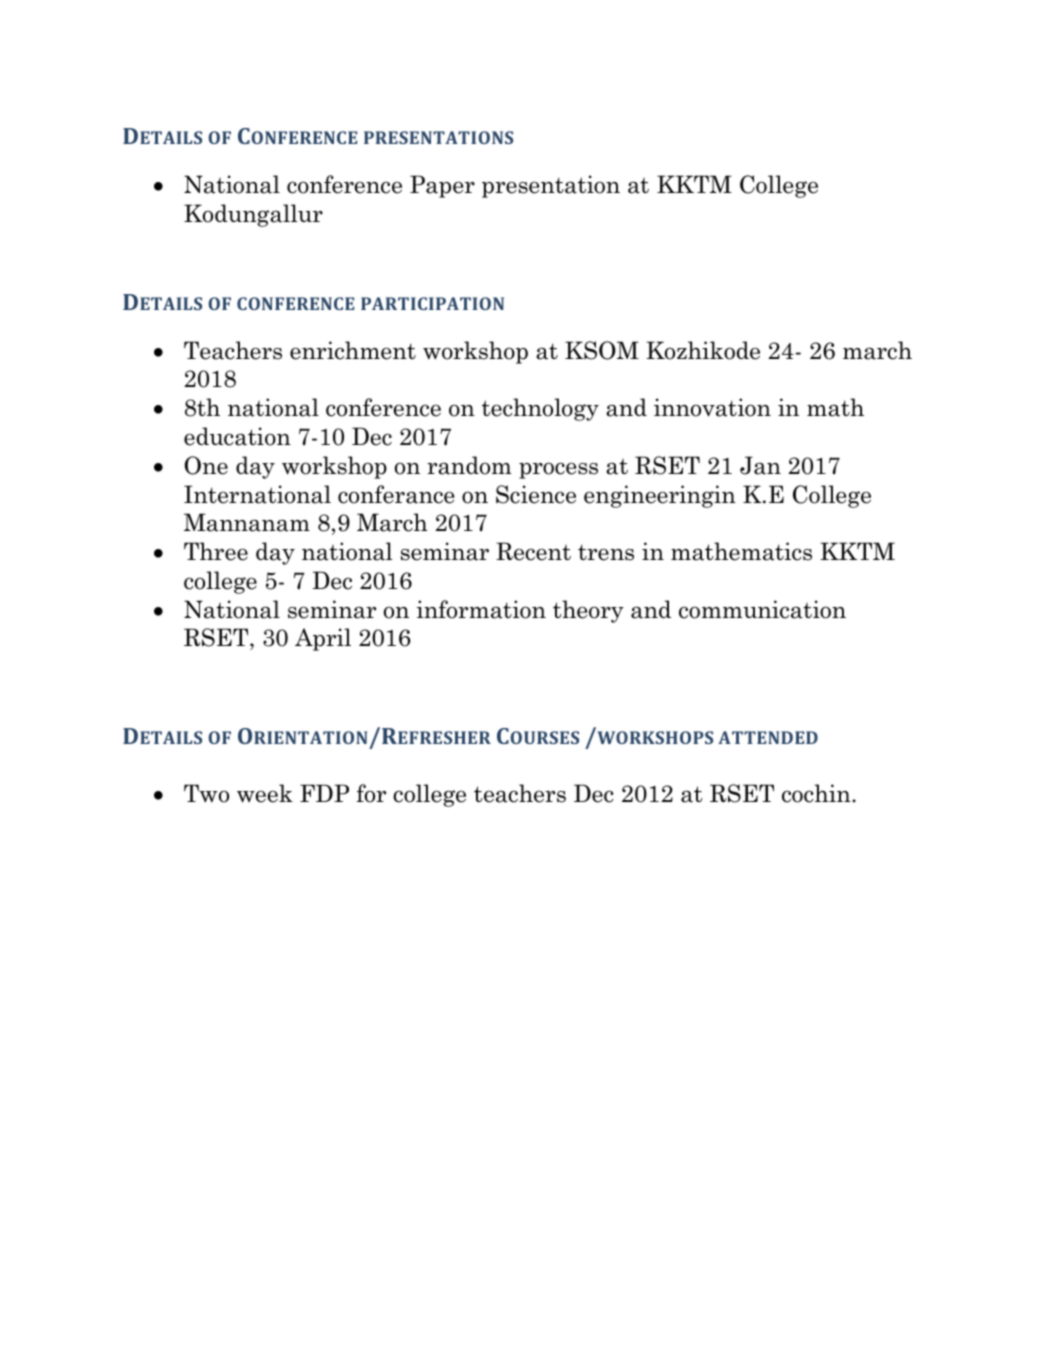  I want to click on Jan, so click(760, 465).
